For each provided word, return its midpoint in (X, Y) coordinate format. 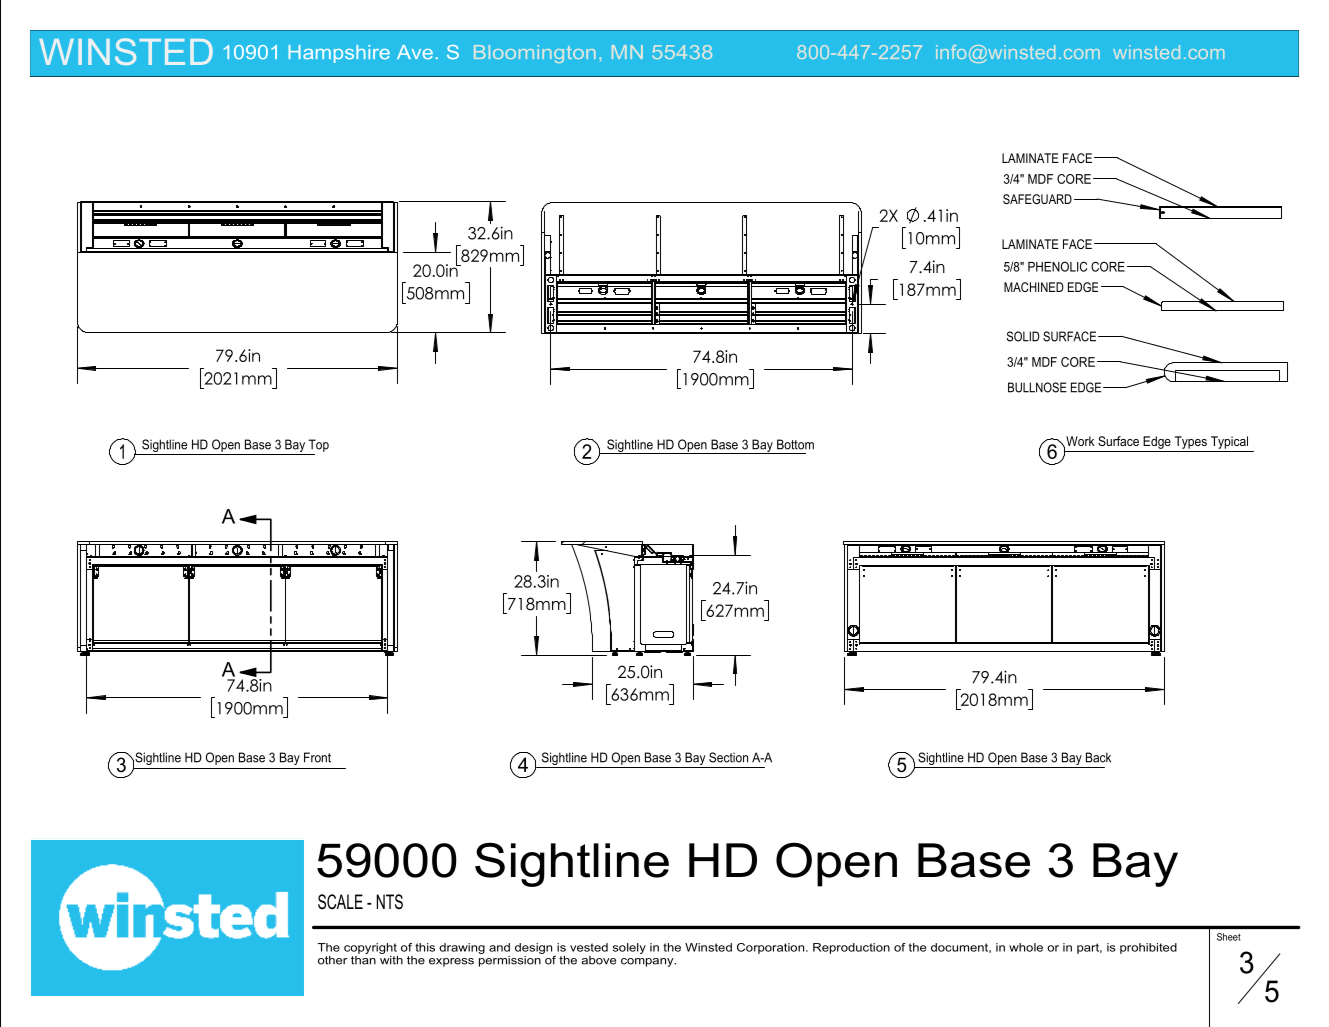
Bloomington (535, 54)
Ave (415, 52)
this (425, 947)
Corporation (772, 948)
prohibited (1148, 948)
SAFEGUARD (1037, 199)
